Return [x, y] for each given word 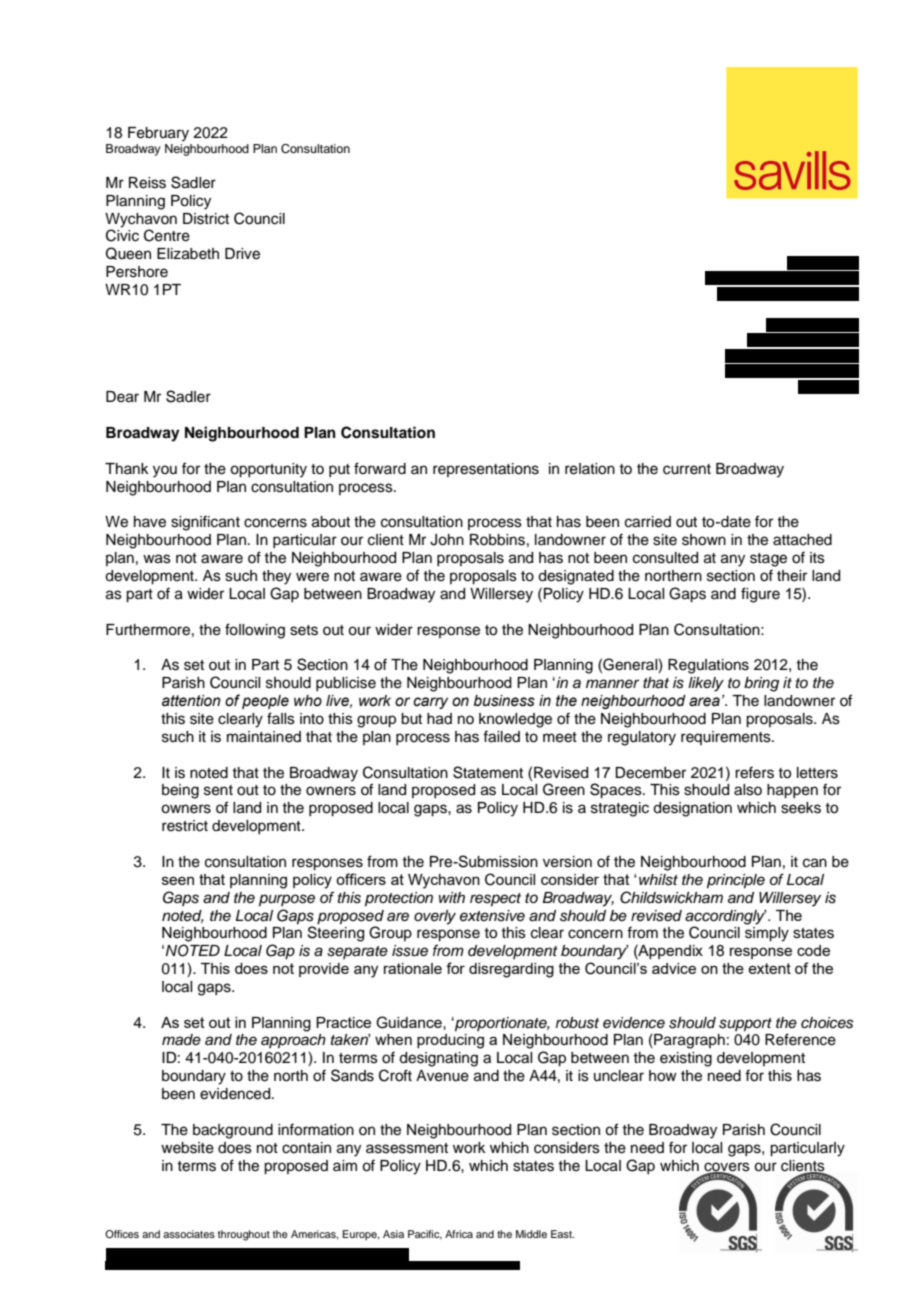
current [687, 469]
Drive [242, 254]
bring [761, 684]
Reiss [147, 183]
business [504, 701]
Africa [459, 1234]
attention [191, 701]
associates [189, 1234]
